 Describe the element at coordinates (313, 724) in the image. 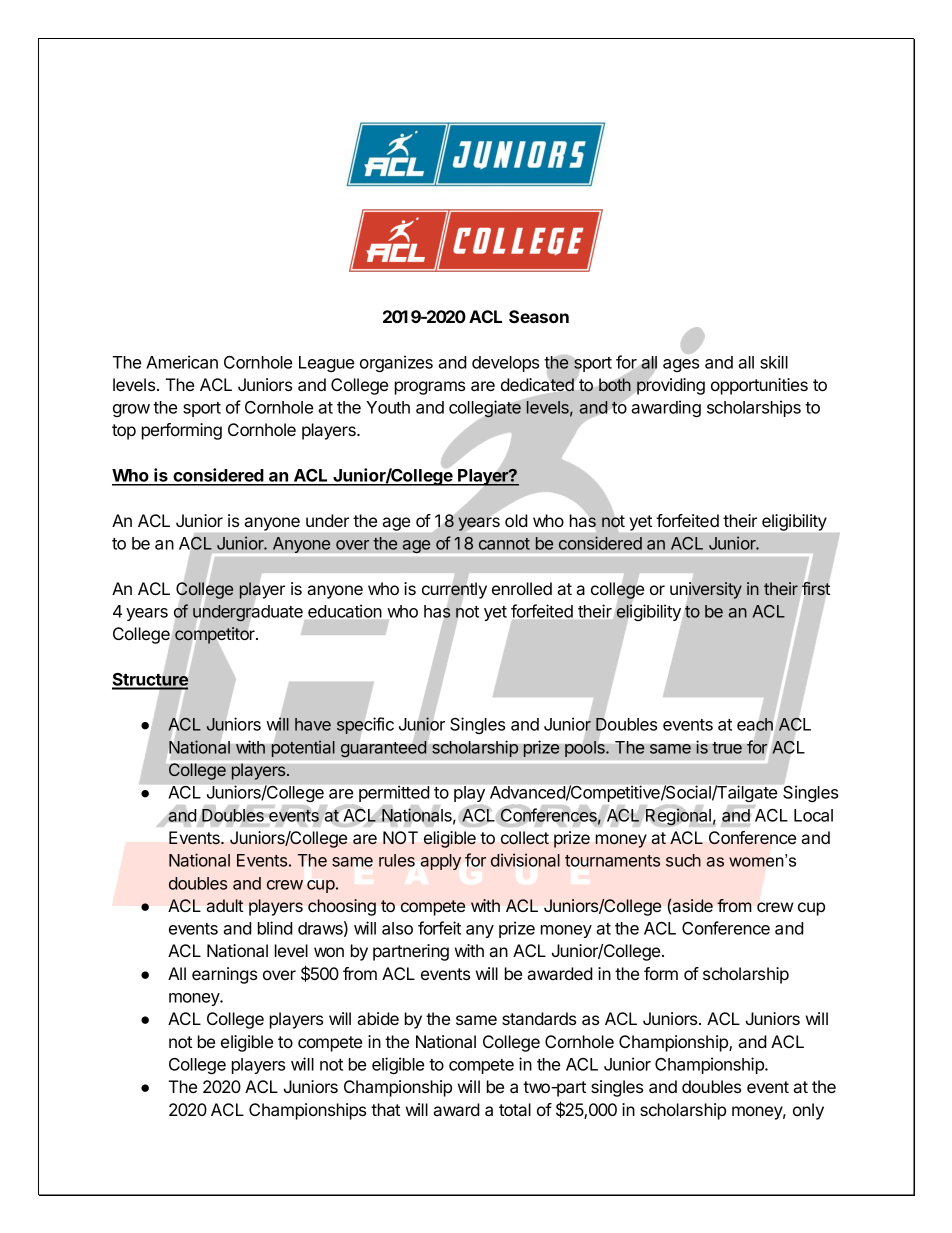

I see `have` at that location.
